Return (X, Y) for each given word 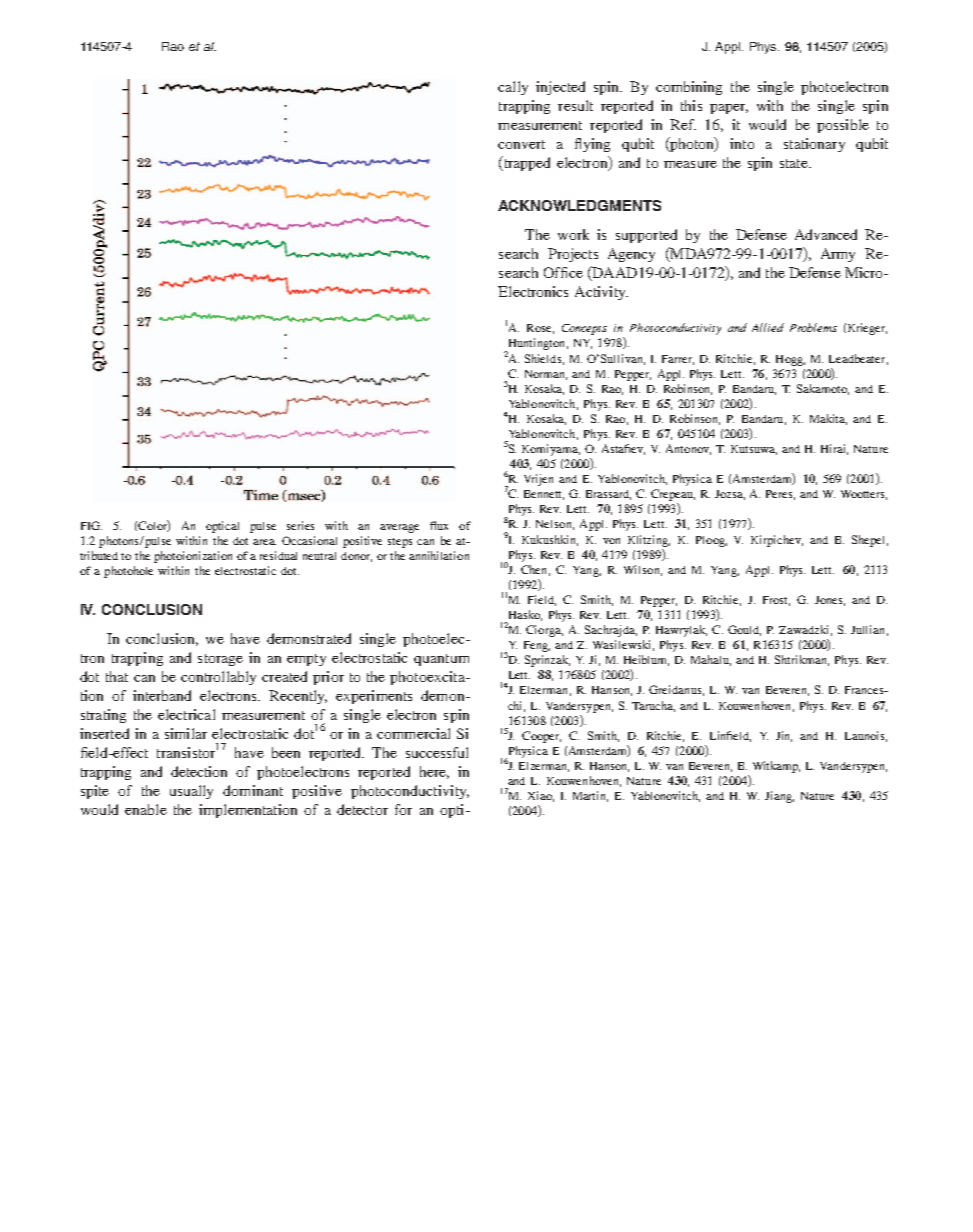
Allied (768, 327)
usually (191, 792)
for (403, 809)
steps (400, 543)
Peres (780, 495)
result (575, 105)
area (264, 542)
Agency (631, 255)
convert (521, 144)
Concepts (584, 329)
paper (729, 109)
